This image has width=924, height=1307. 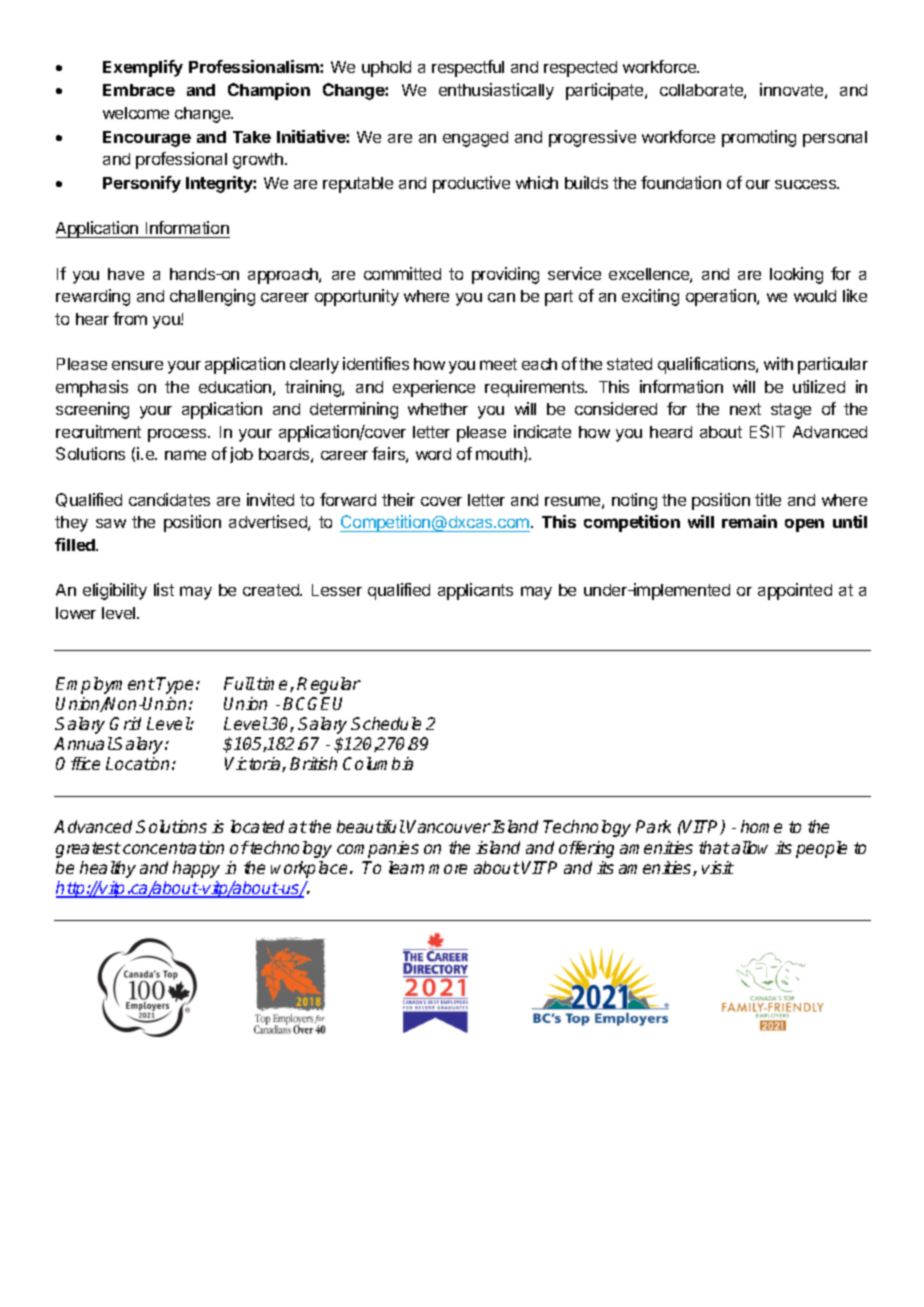 I want to click on concentration, so click(x=173, y=847).
